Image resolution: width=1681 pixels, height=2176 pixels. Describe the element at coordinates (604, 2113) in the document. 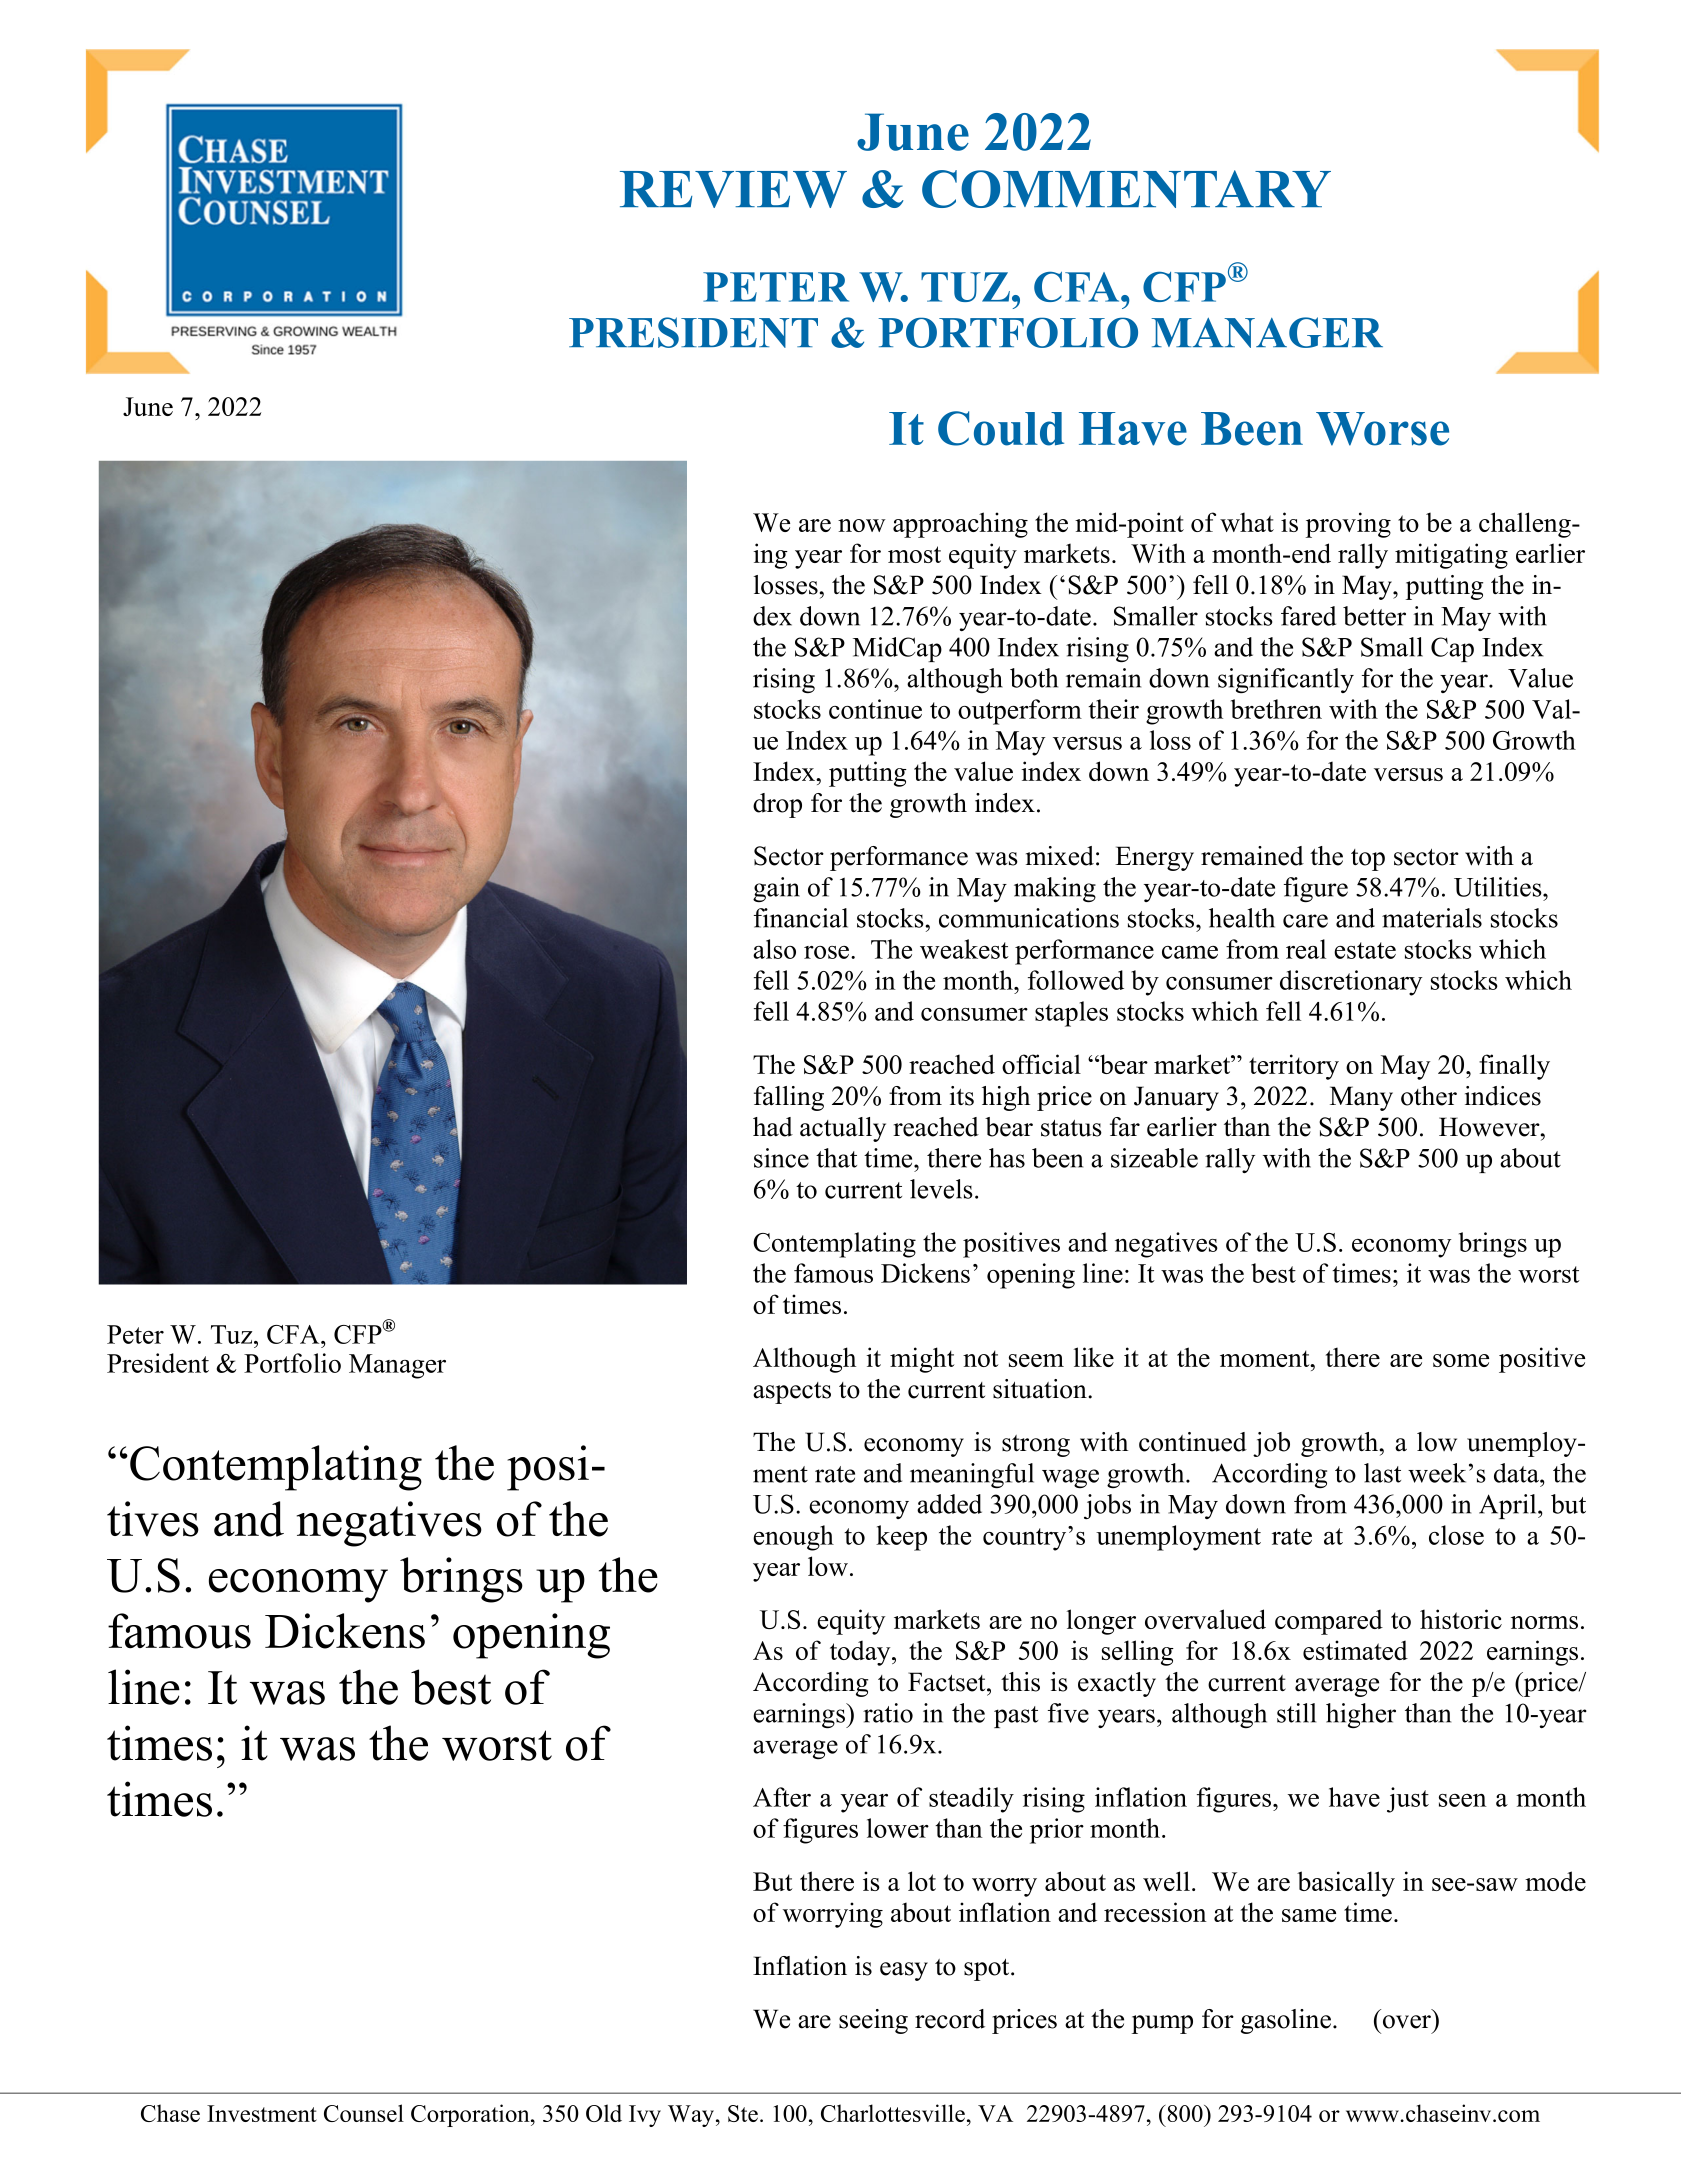

I see `Old` at that location.
